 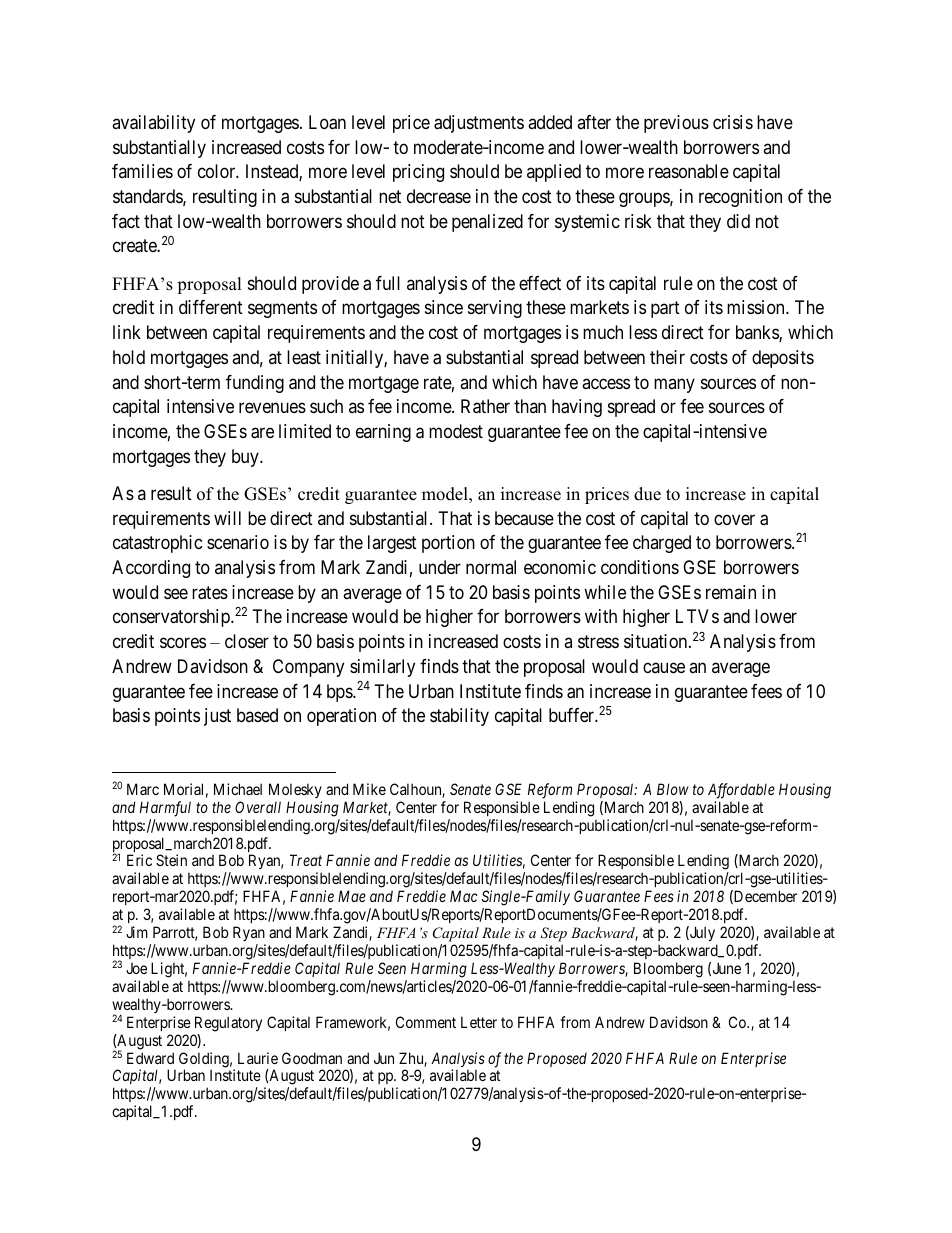 What do you see at coordinates (255, 384) in the screenshot?
I see `funding` at bounding box center [255, 384].
